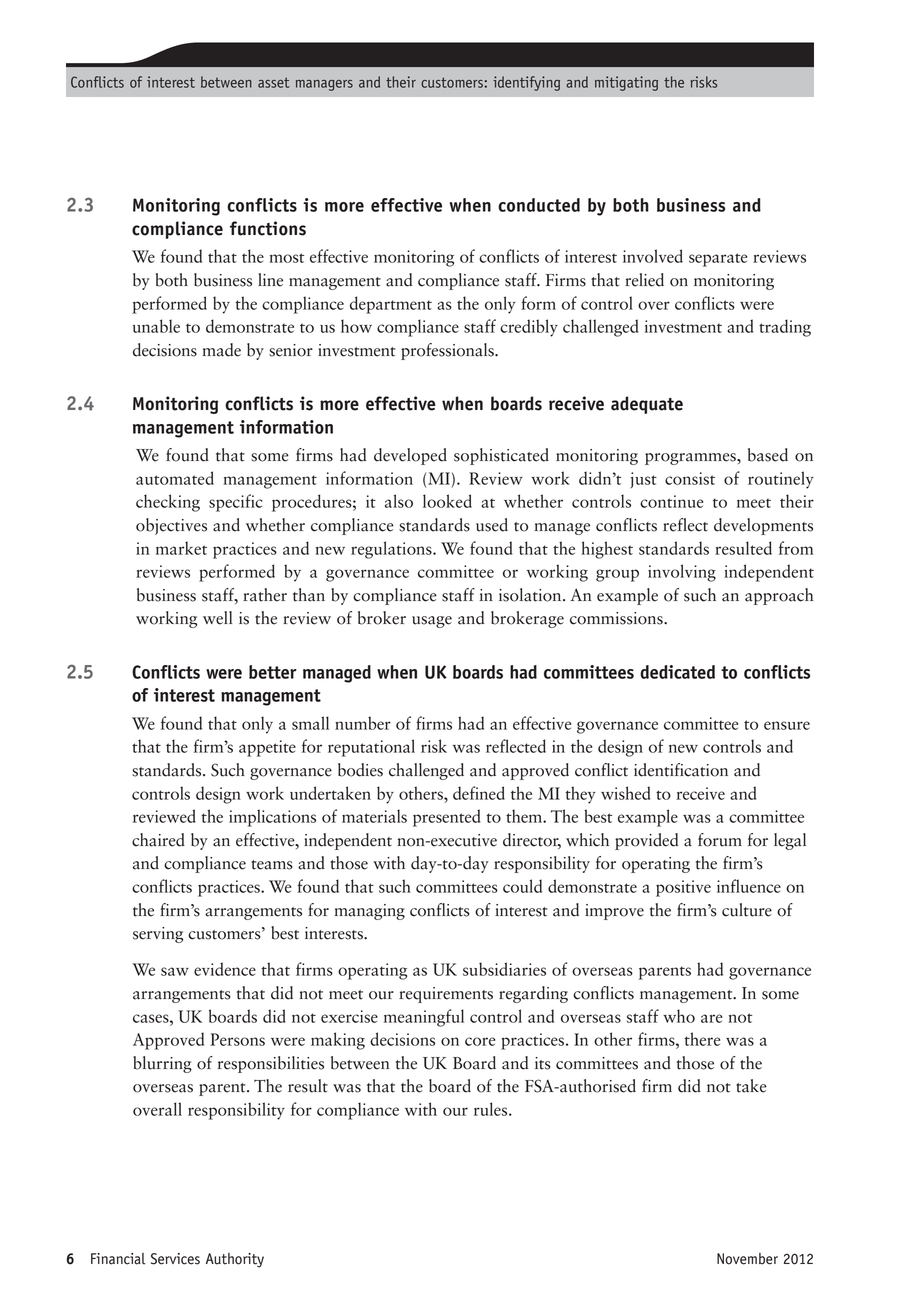 The width and height of the screenshot is (924, 1308). I want to click on identifying, so click(526, 83).
